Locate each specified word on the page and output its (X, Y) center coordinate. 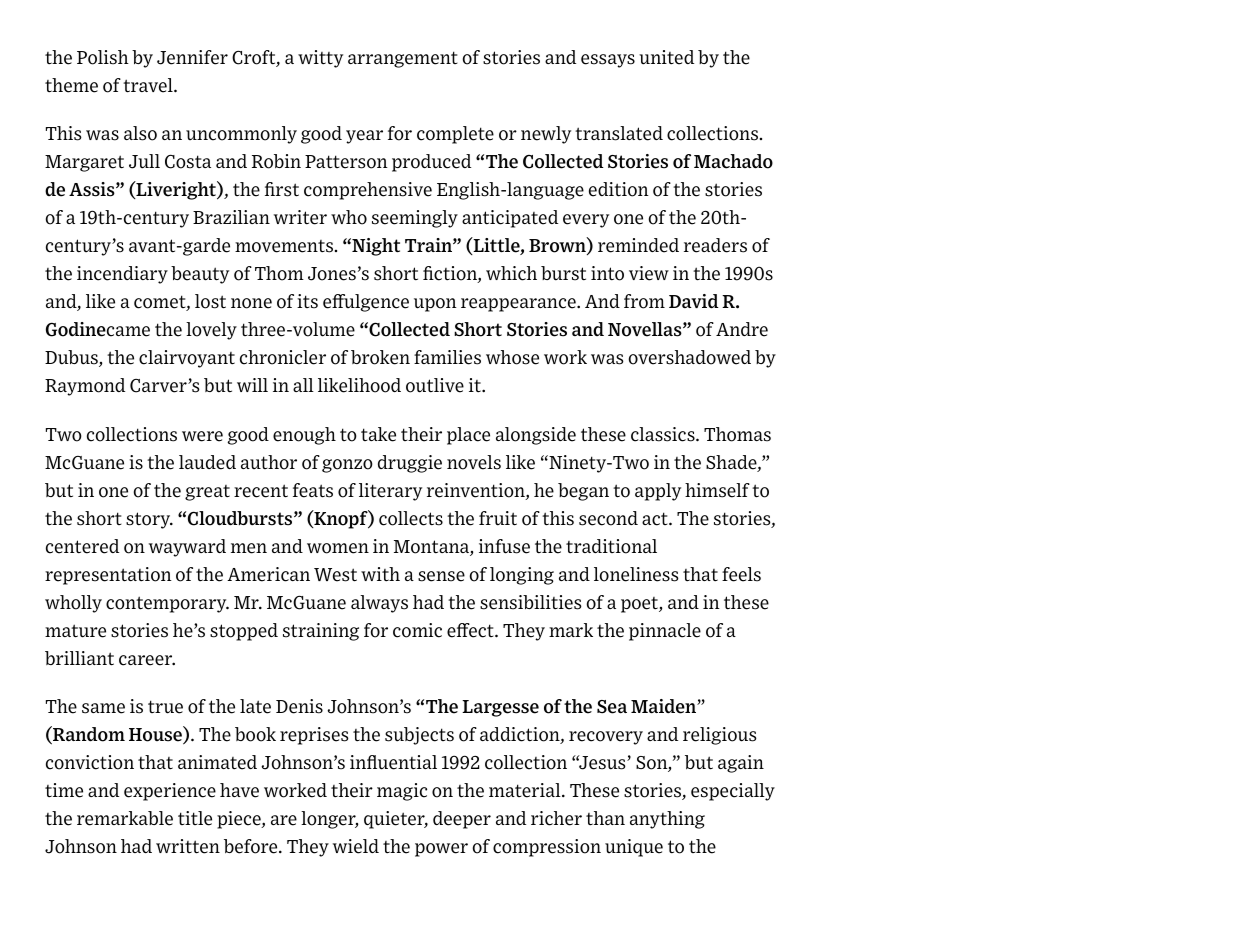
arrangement (403, 59)
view (649, 273)
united (666, 57)
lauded (207, 462)
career (147, 660)
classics (664, 434)
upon (435, 305)
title (195, 818)
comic (417, 630)
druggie (410, 464)
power (441, 850)
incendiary (122, 275)
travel (149, 85)
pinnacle (665, 632)
